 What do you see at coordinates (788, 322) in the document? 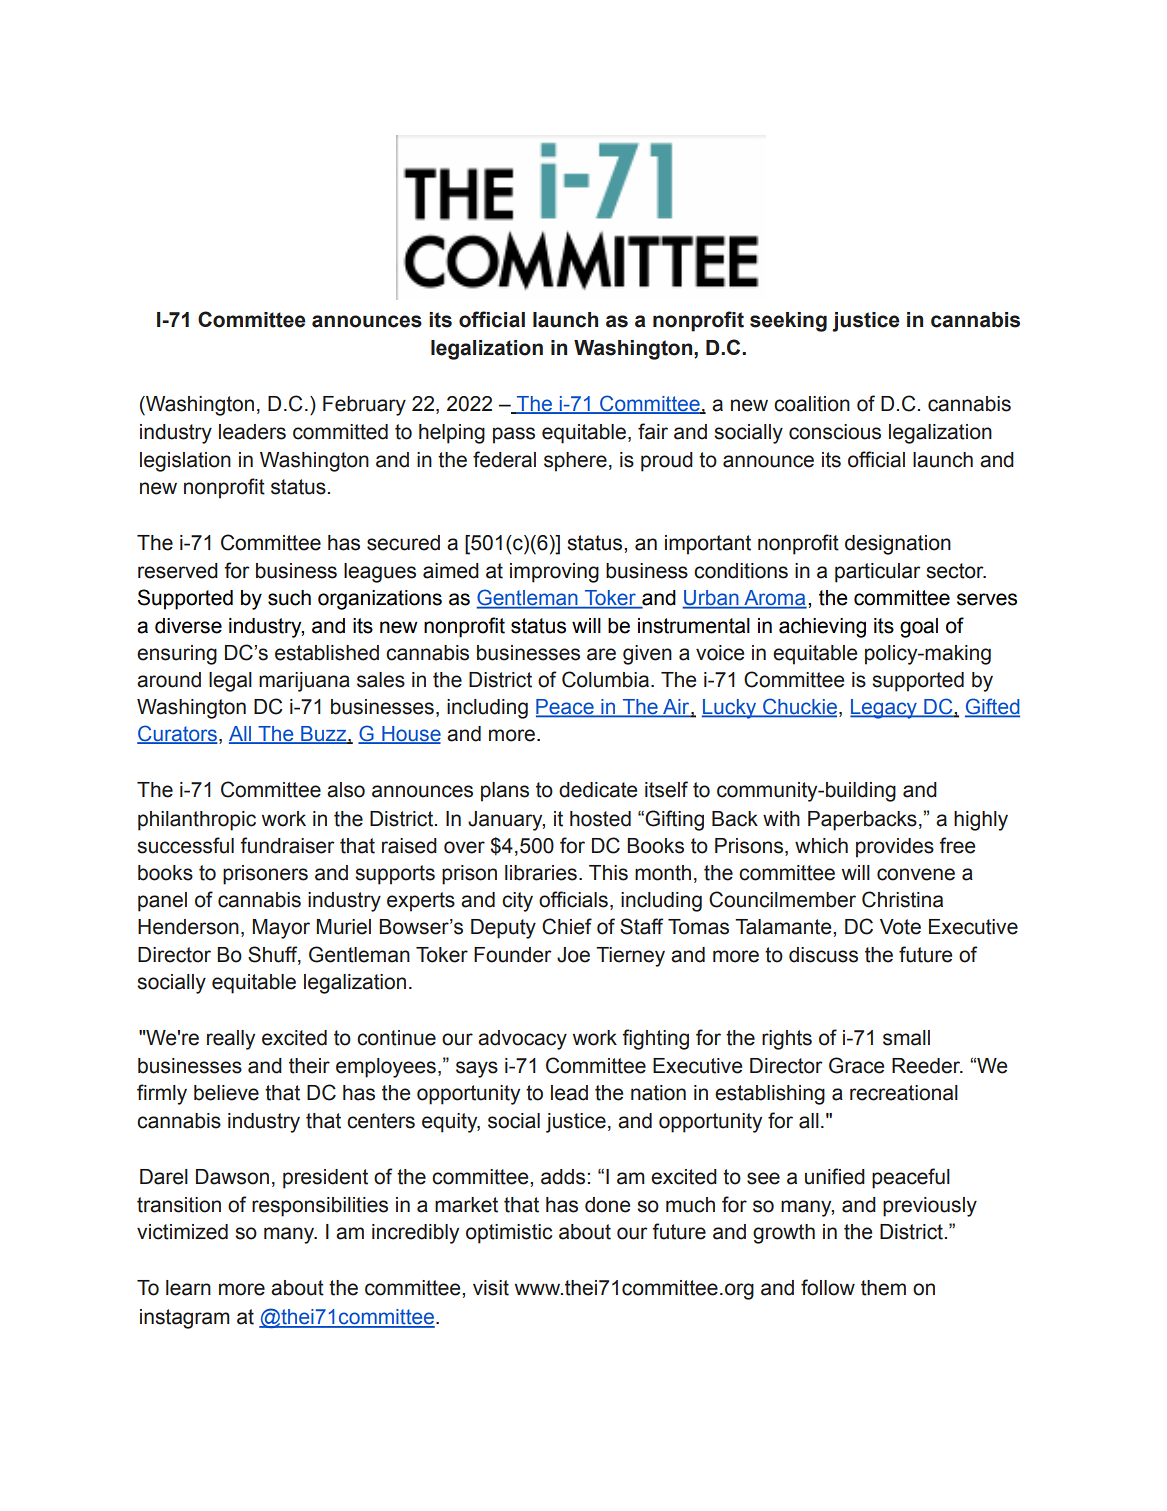
I see `seeking` at bounding box center [788, 322].
